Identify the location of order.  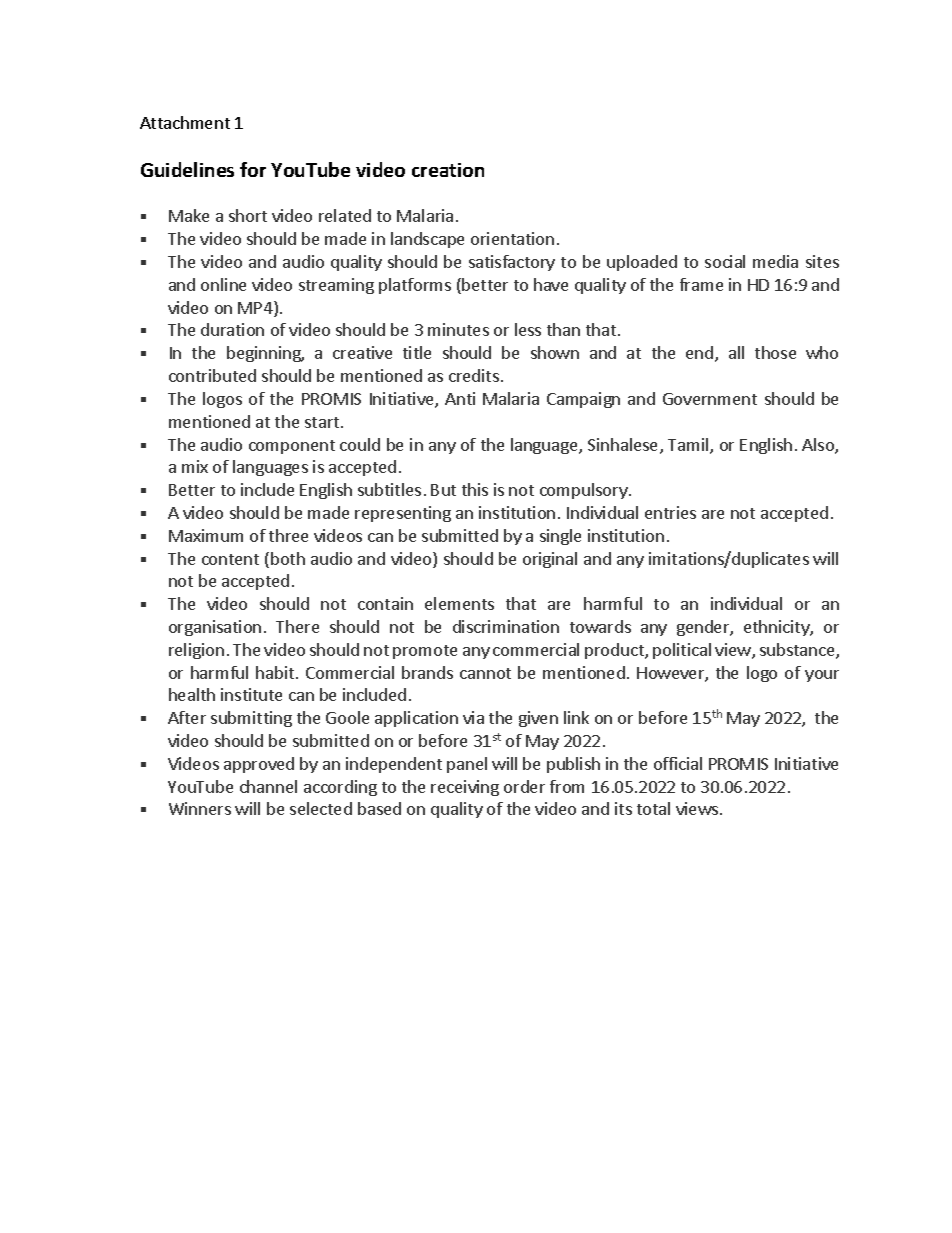
(524, 786).
